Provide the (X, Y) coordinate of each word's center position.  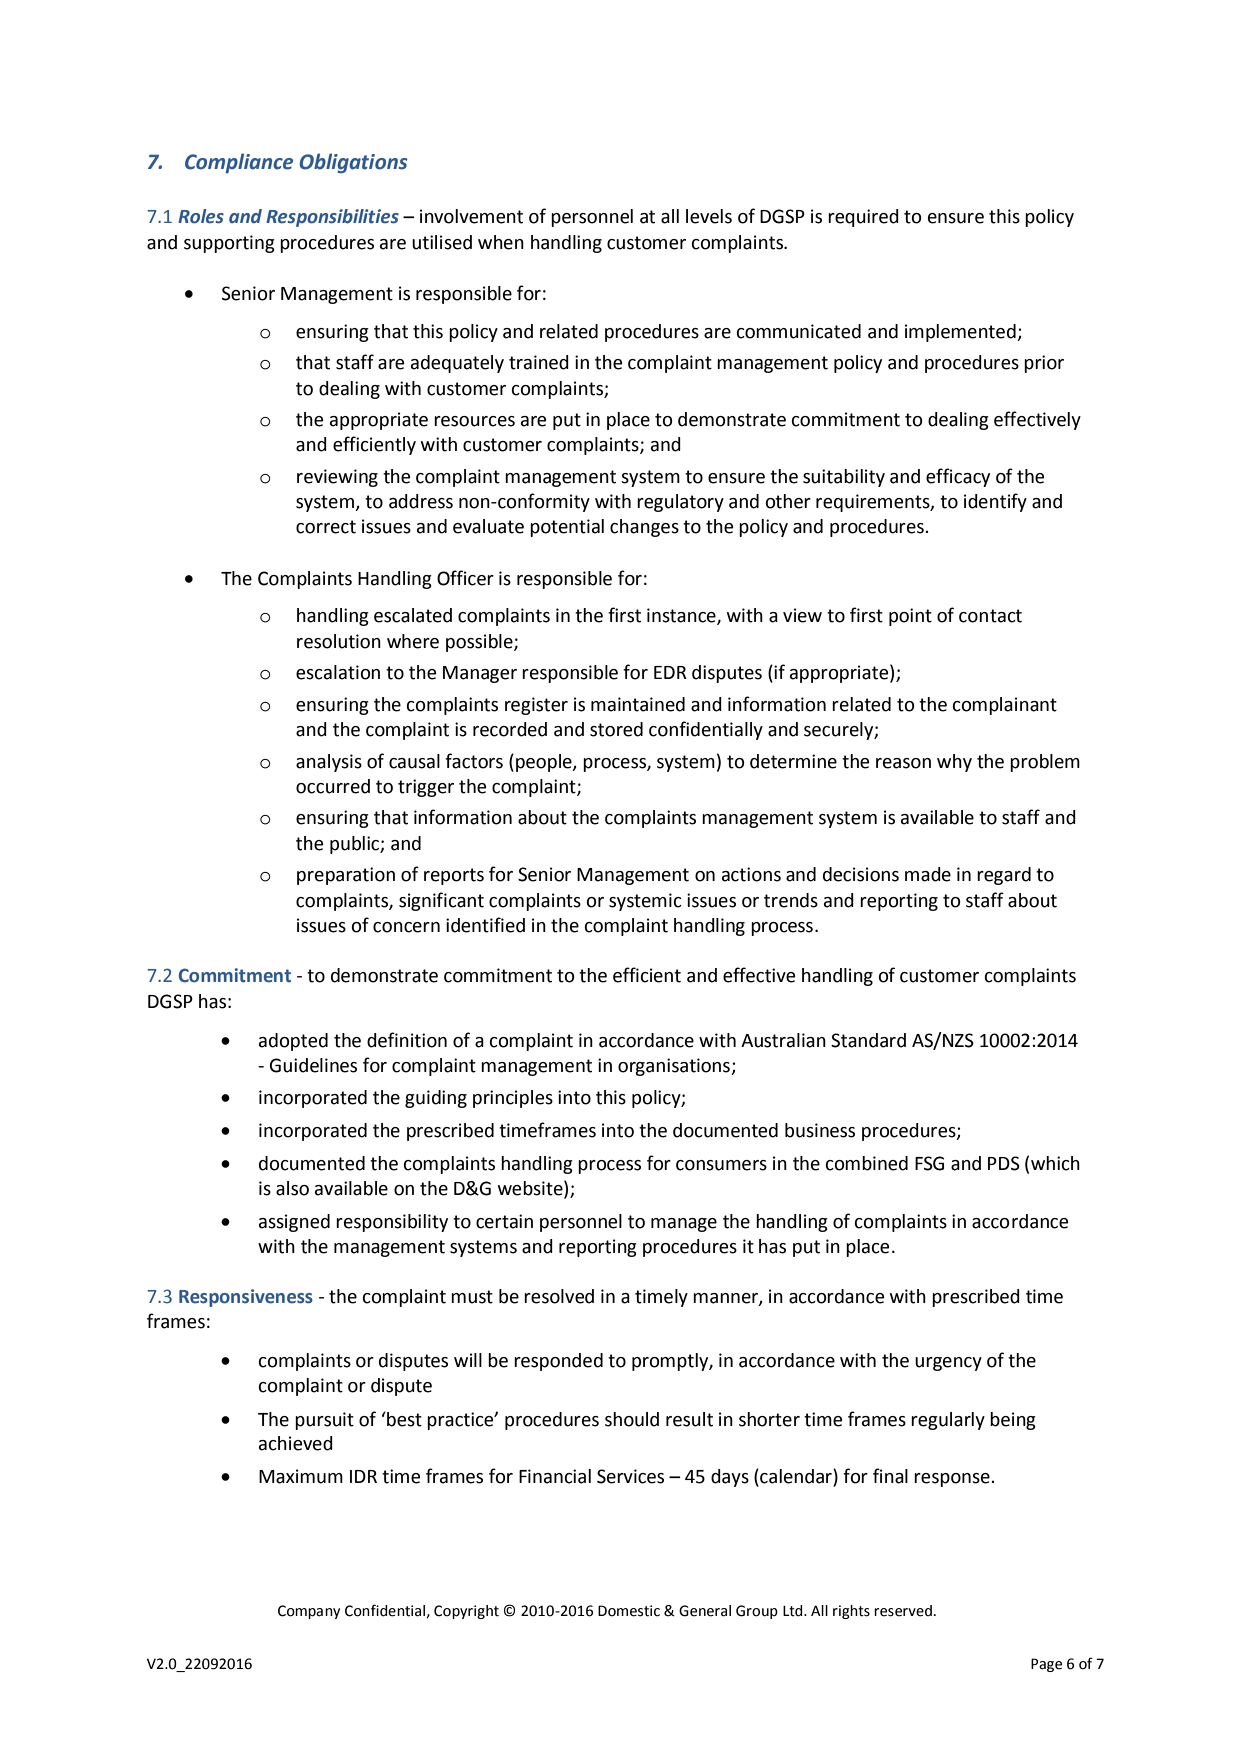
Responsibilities (332, 218)
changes (644, 528)
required (863, 218)
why (954, 763)
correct (326, 527)
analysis (329, 763)
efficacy (958, 477)
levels (709, 216)
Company (309, 1612)
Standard (868, 1040)
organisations (675, 1067)
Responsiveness (246, 1298)
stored (616, 729)
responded (558, 1362)
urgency (948, 1364)
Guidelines (313, 1065)
